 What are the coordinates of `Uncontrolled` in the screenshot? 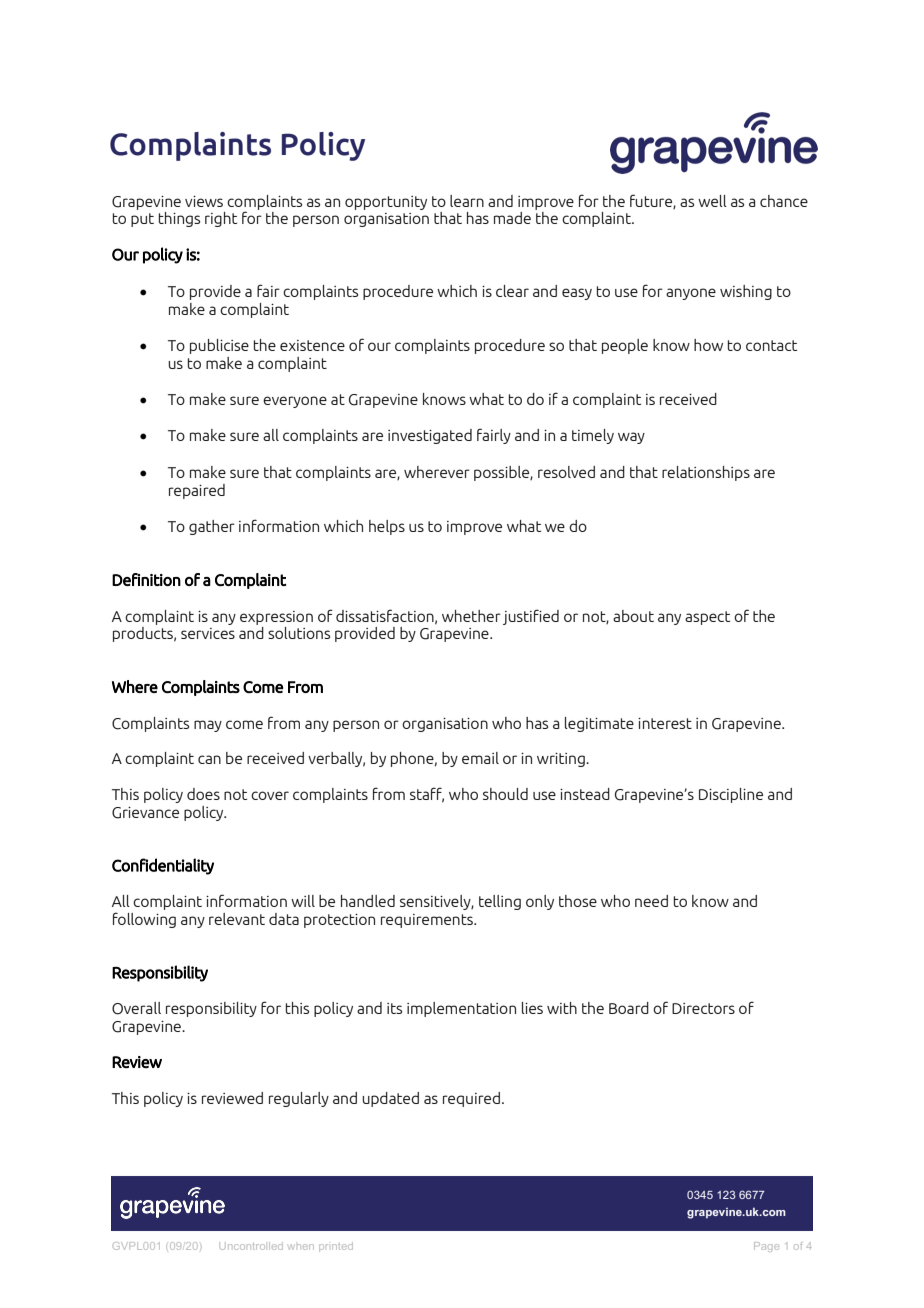 It's located at (251, 1246).
